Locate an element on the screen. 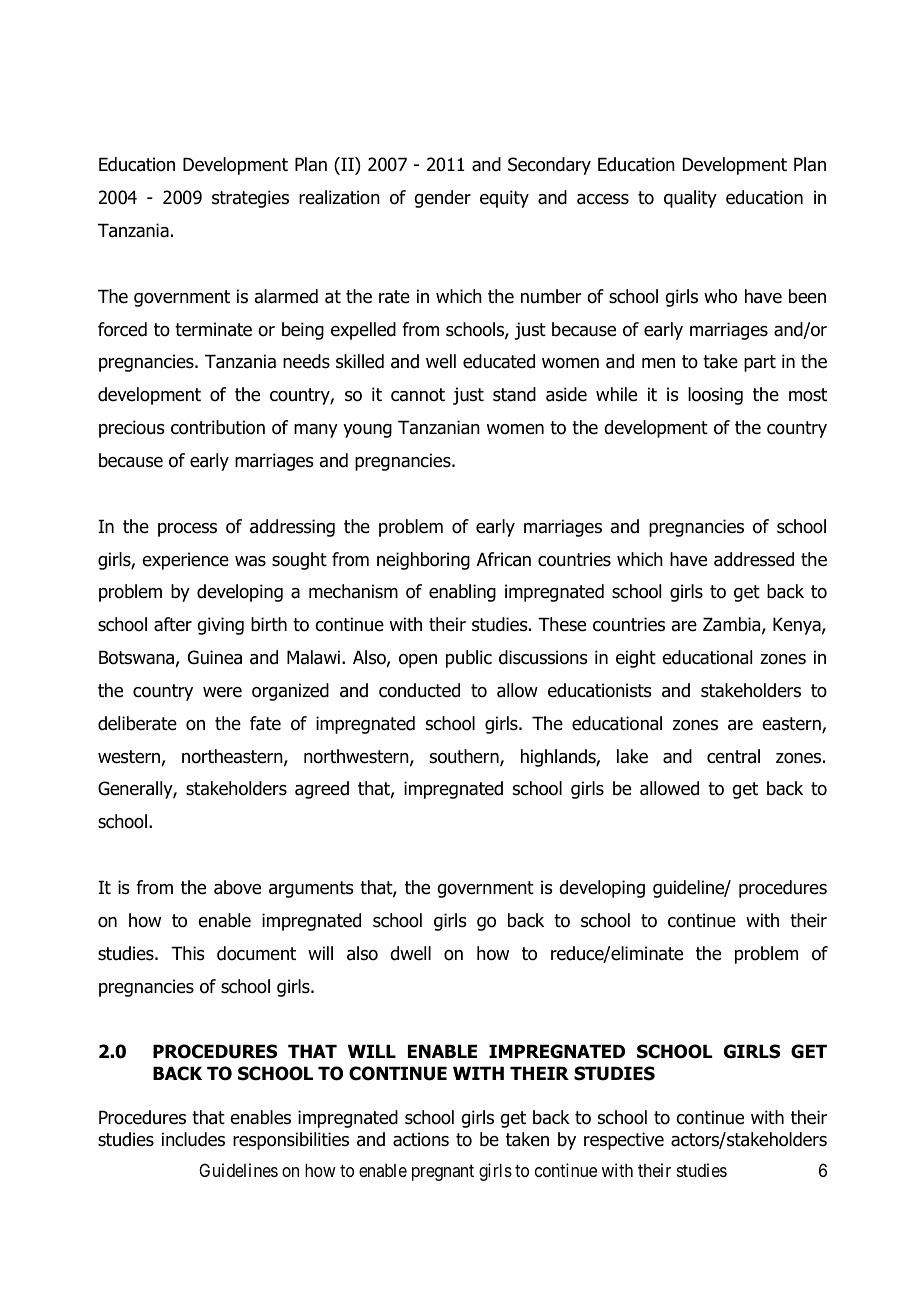 The height and width of the screenshot is (1308, 924). eight is located at coordinates (636, 659).
